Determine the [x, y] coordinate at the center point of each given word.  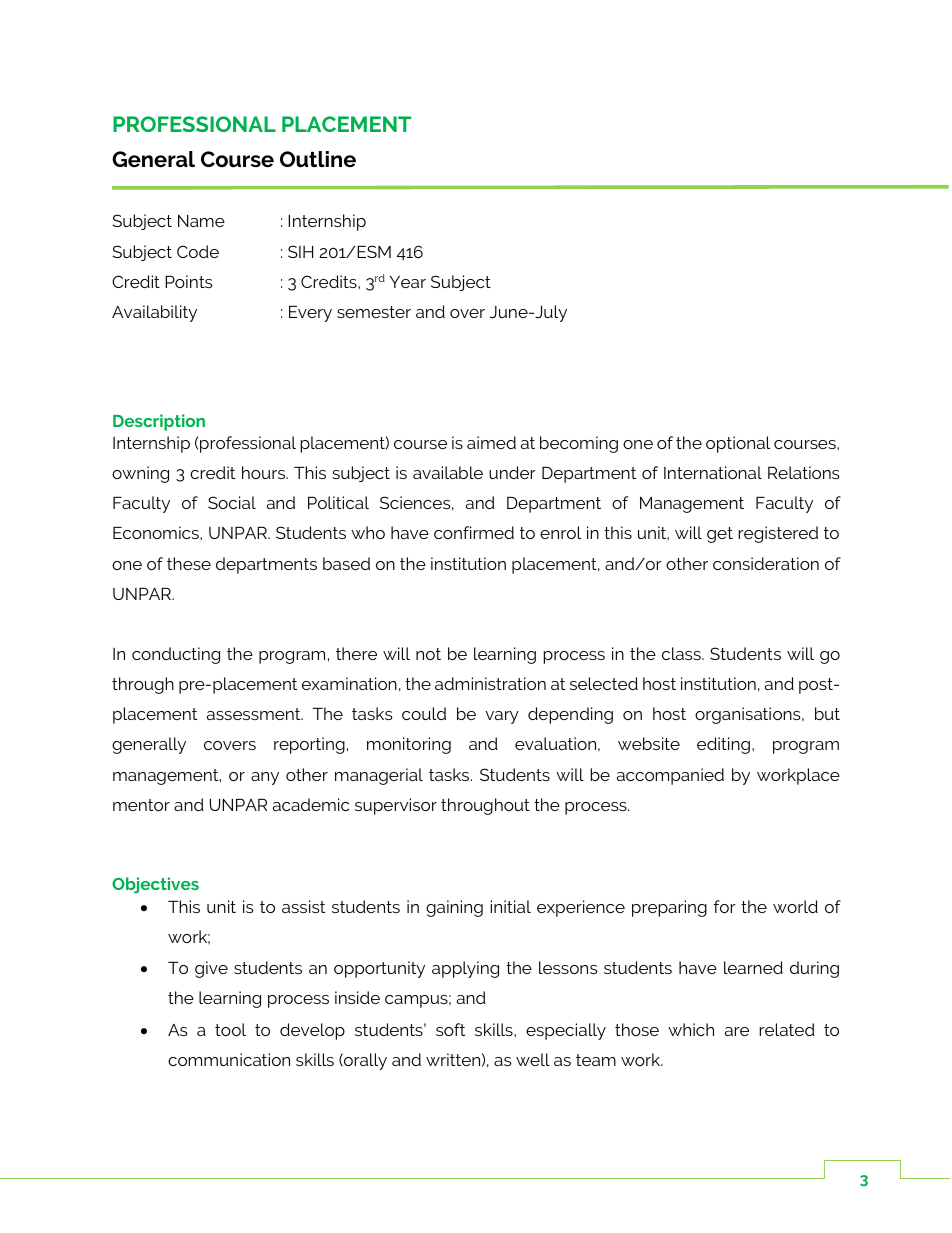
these [189, 563]
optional [738, 444]
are [737, 1031]
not [428, 654]
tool [230, 1029]
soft [450, 1029]
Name [201, 221]
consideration [766, 563]
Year [408, 282]
